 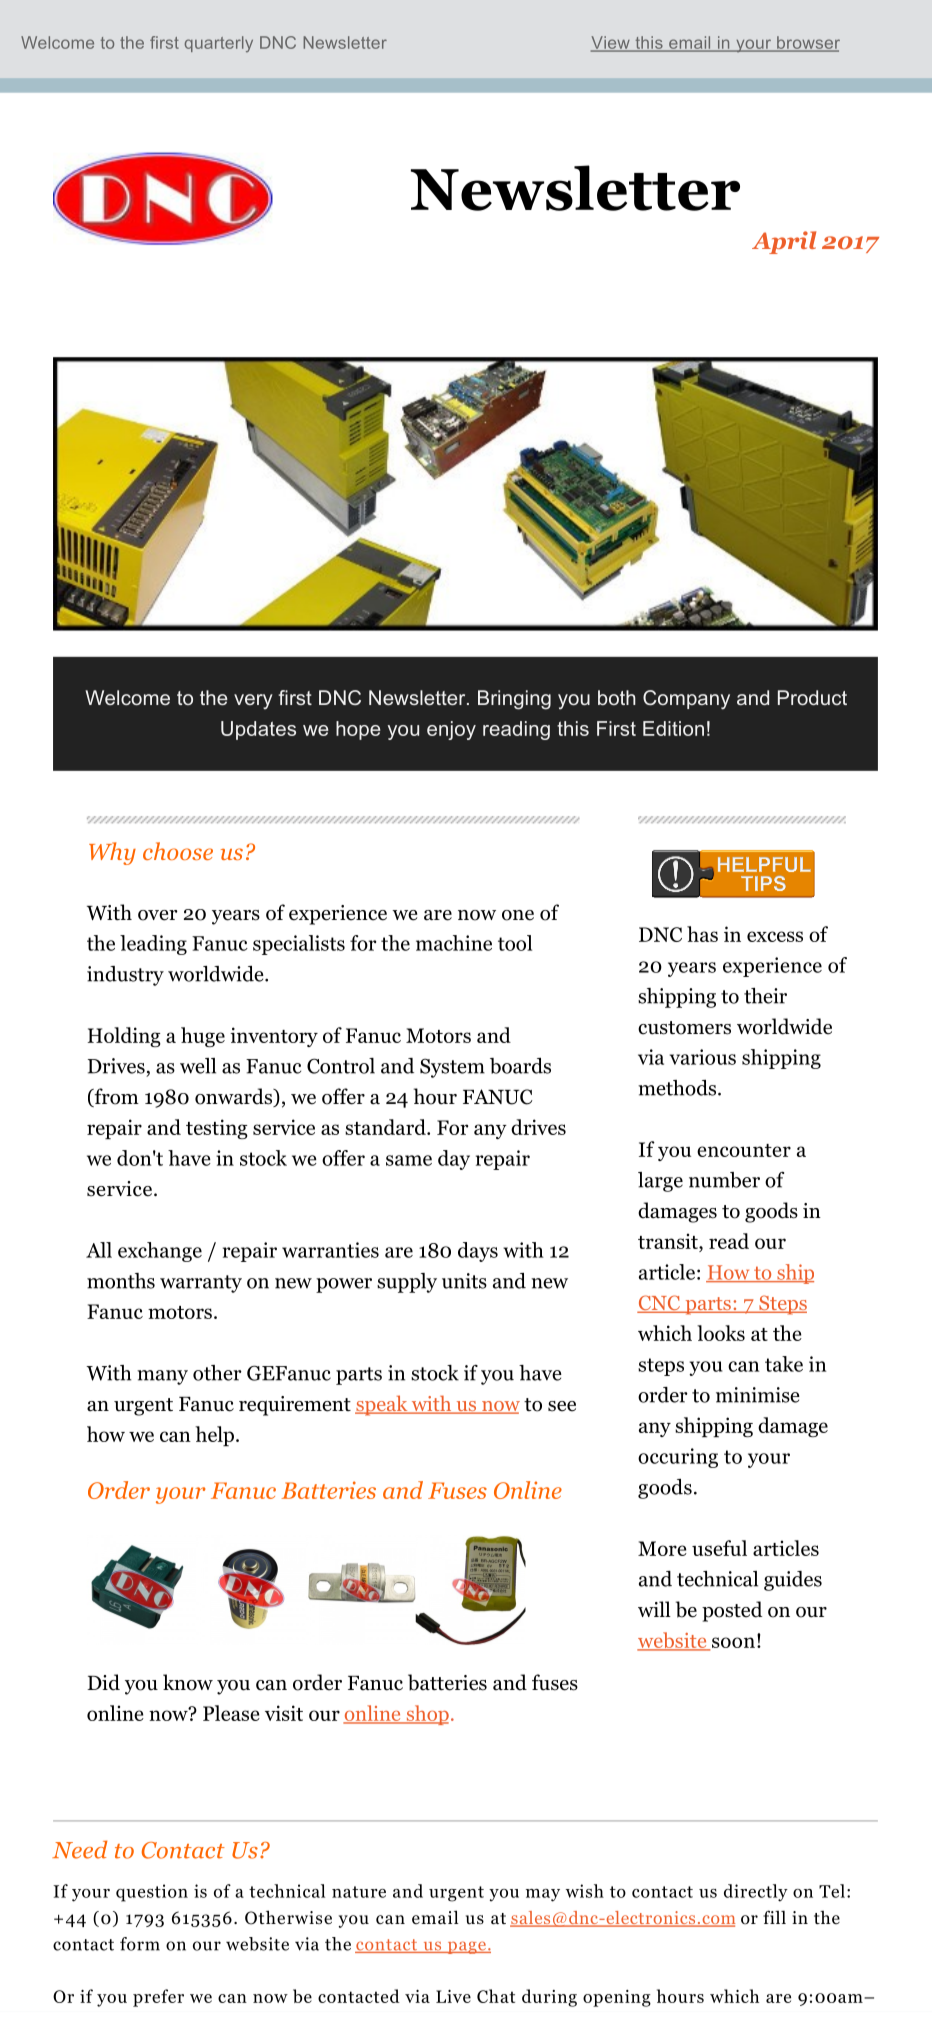 I want to click on quarterly, so click(x=219, y=44).
